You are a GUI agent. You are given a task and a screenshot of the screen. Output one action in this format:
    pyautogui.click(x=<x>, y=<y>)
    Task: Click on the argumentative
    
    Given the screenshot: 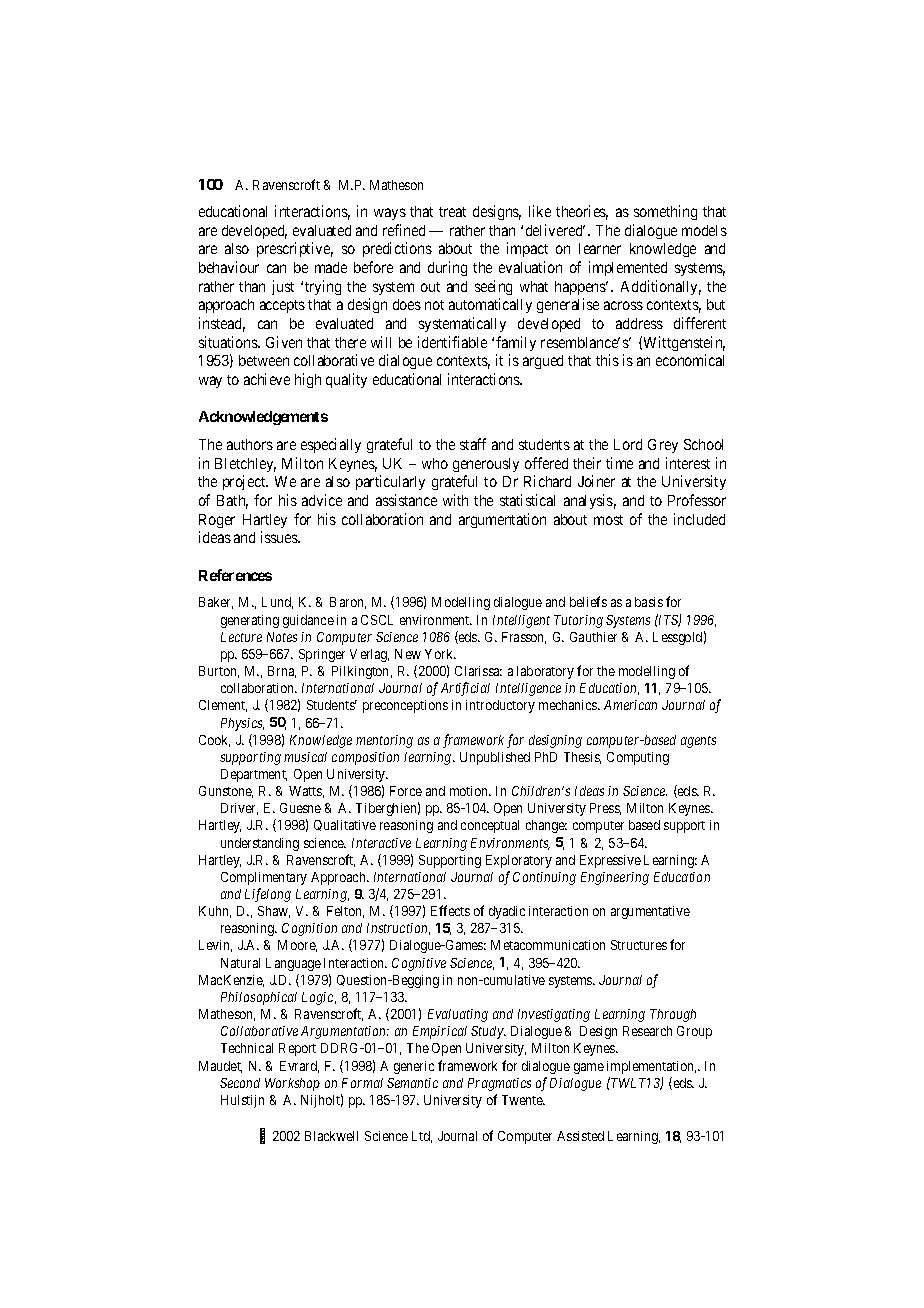 What is the action you would take?
    pyautogui.click(x=650, y=912)
